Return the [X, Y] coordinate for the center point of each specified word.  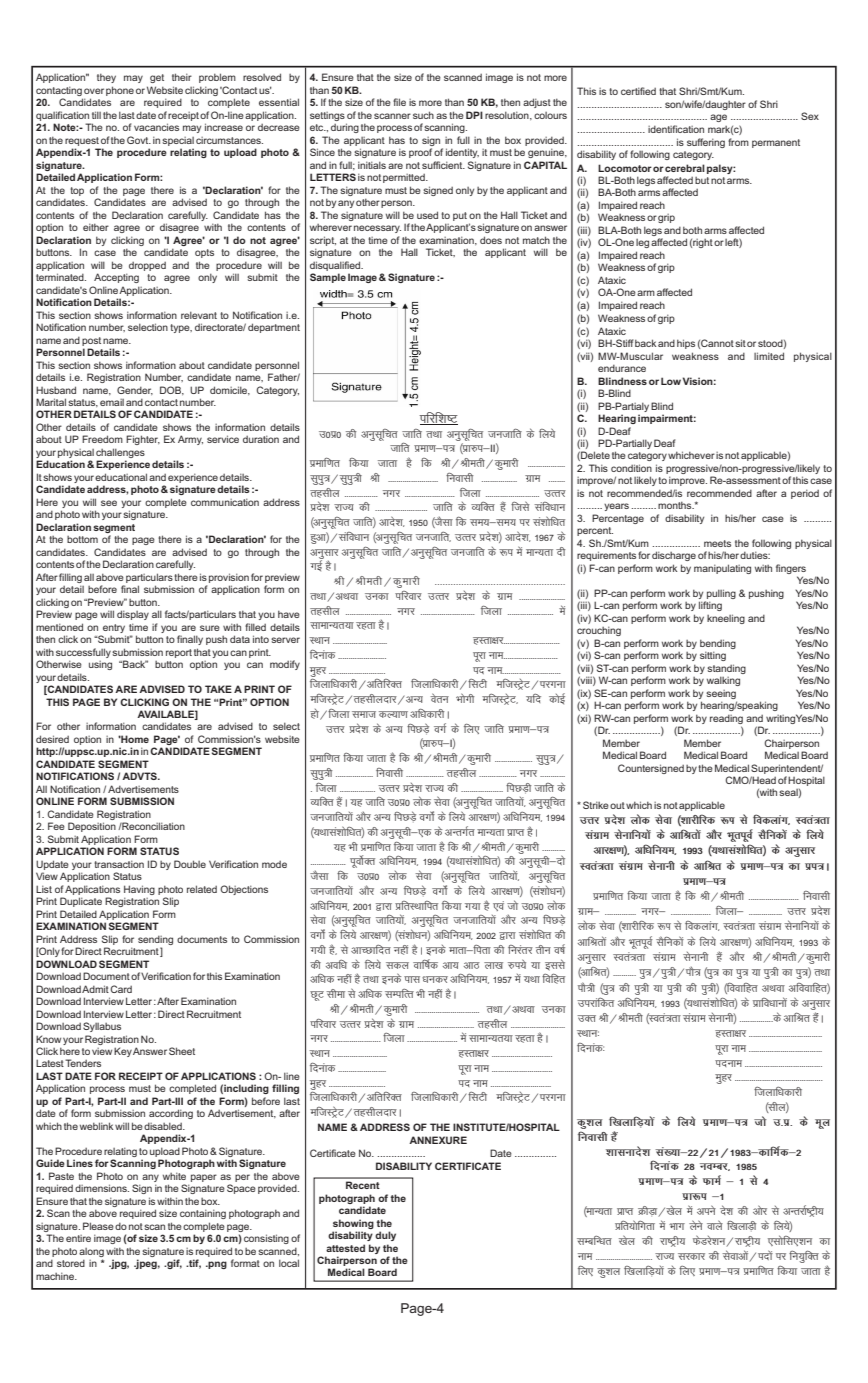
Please [98, 1226]
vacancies [156, 127]
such [423, 115]
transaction [119, 864]
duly [385, 1236]
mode [274, 864]
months [676, 505]
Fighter [143, 440]
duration [261, 439]
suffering [706, 143]
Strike [596, 805]
